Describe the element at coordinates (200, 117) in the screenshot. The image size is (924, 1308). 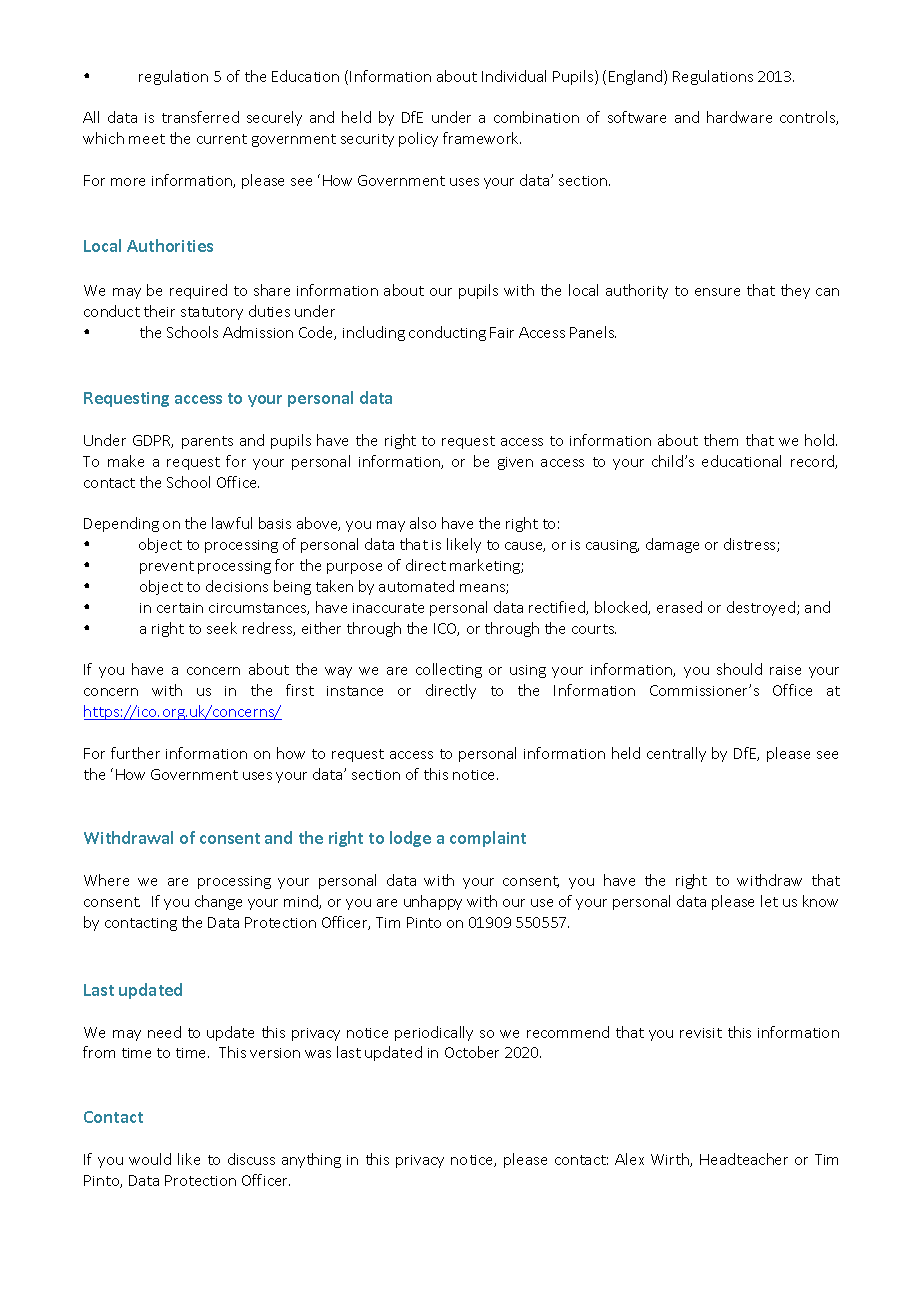
I see `transferred` at that location.
